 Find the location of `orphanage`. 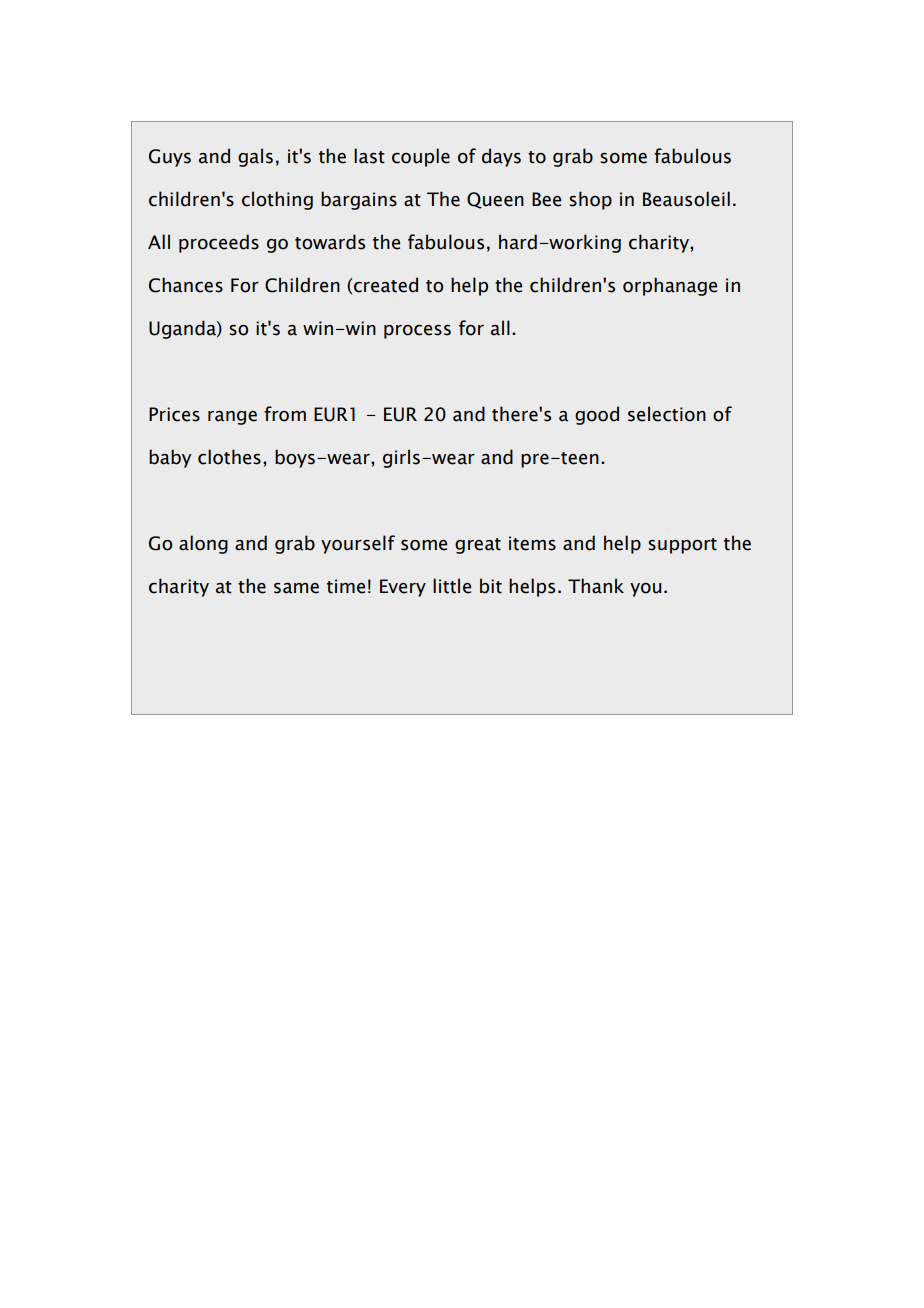

orphanage is located at coordinates (670, 286).
